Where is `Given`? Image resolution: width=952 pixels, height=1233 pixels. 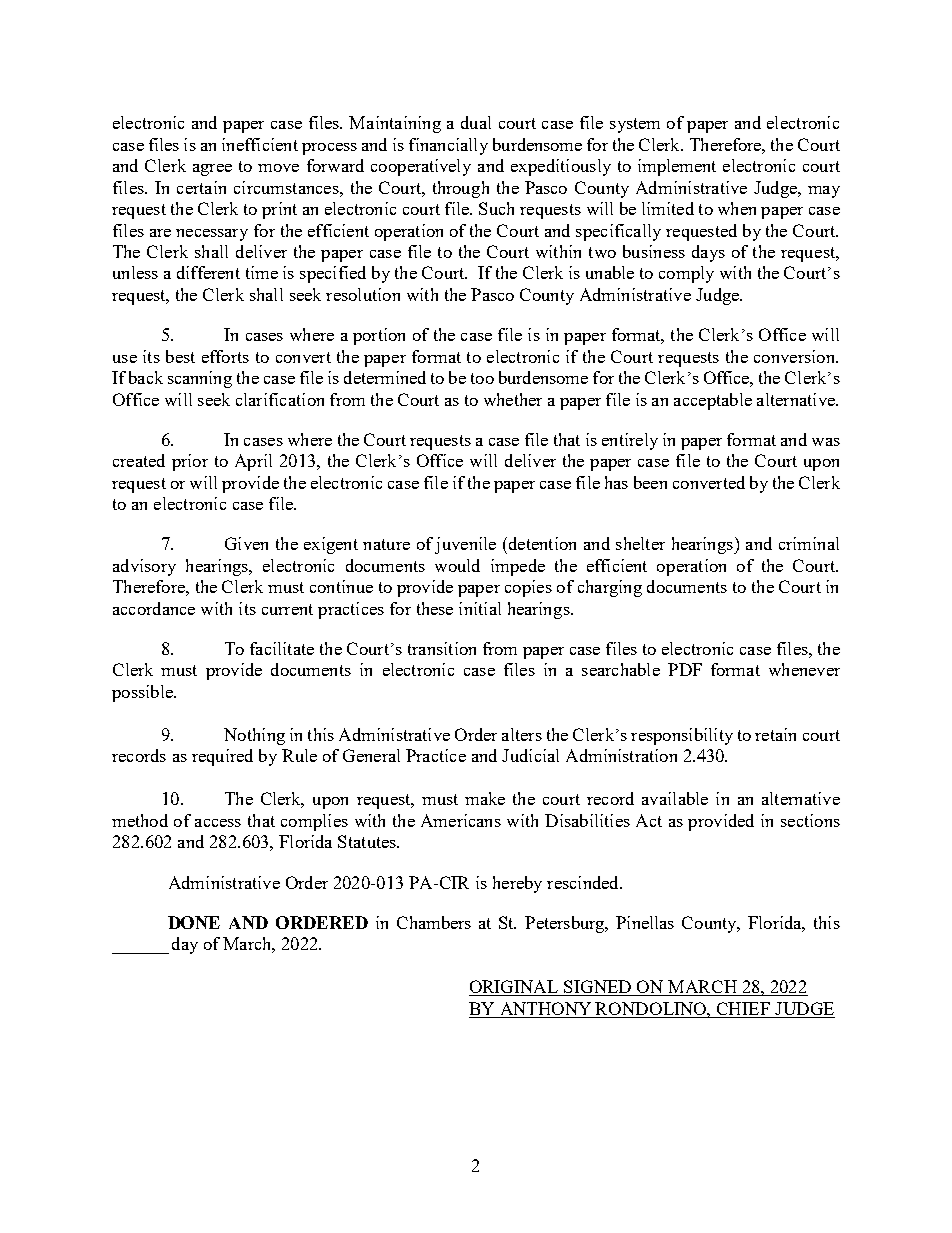
Given is located at coordinates (246, 543).
